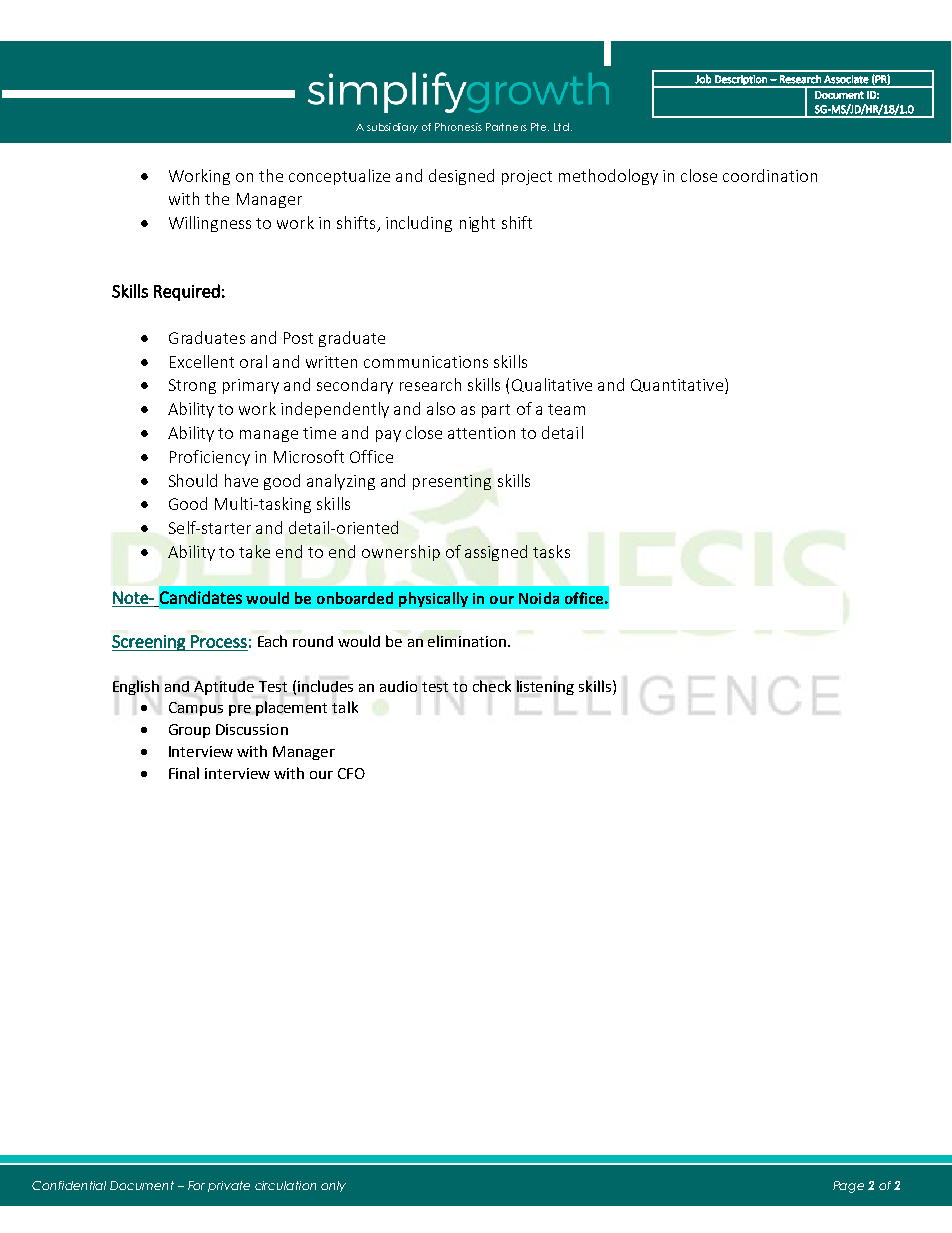  Describe the element at coordinates (545, 687) in the screenshot. I see `listening` at that location.
